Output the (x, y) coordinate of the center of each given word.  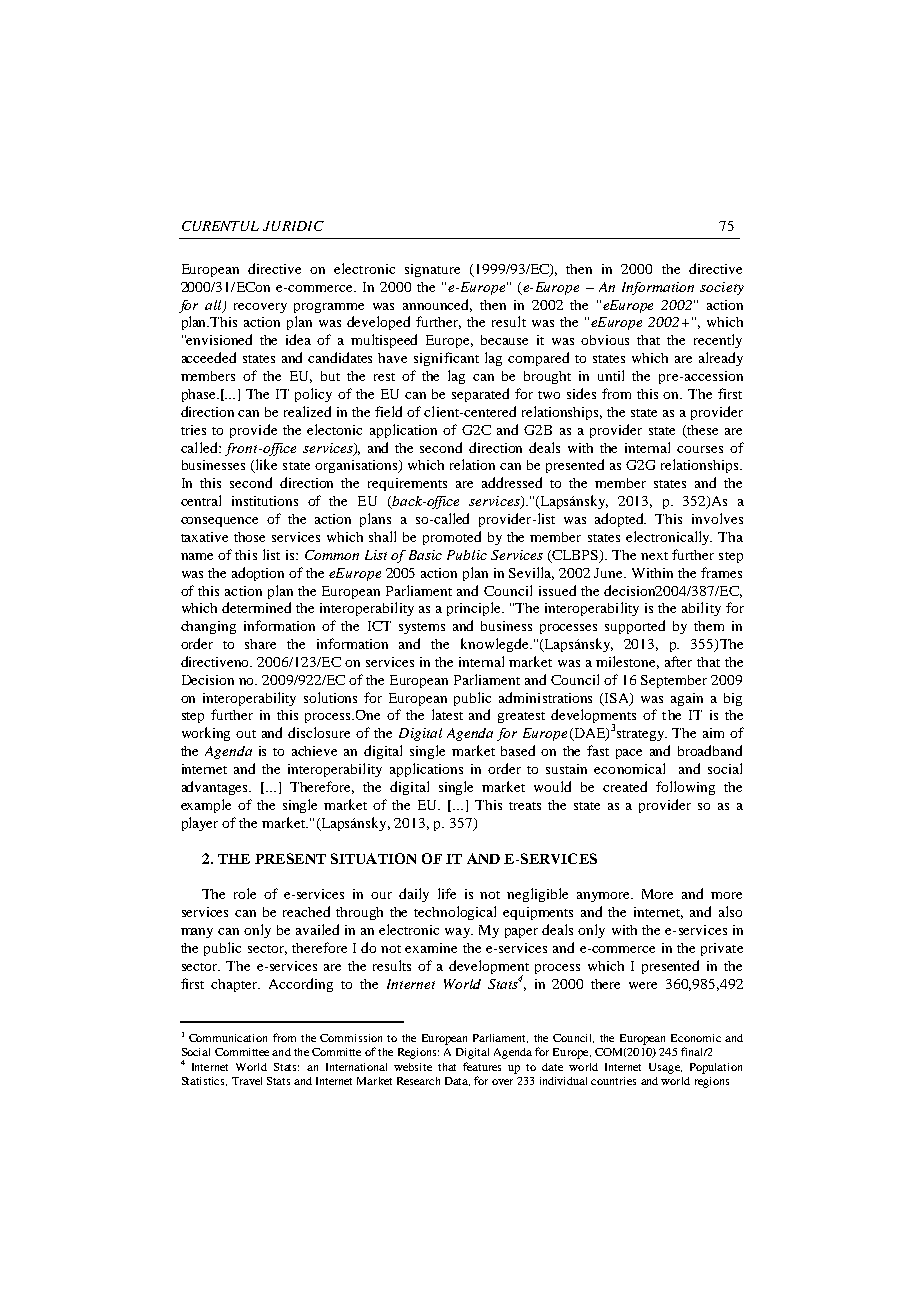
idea (298, 339)
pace (629, 754)
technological (455, 913)
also (730, 911)
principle (475, 609)
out (246, 734)
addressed (512, 482)
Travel (247, 1081)
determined (256, 607)
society (722, 288)
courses (700, 449)
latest (447, 714)
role (245, 893)
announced (437, 305)
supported (635, 627)
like (265, 466)
